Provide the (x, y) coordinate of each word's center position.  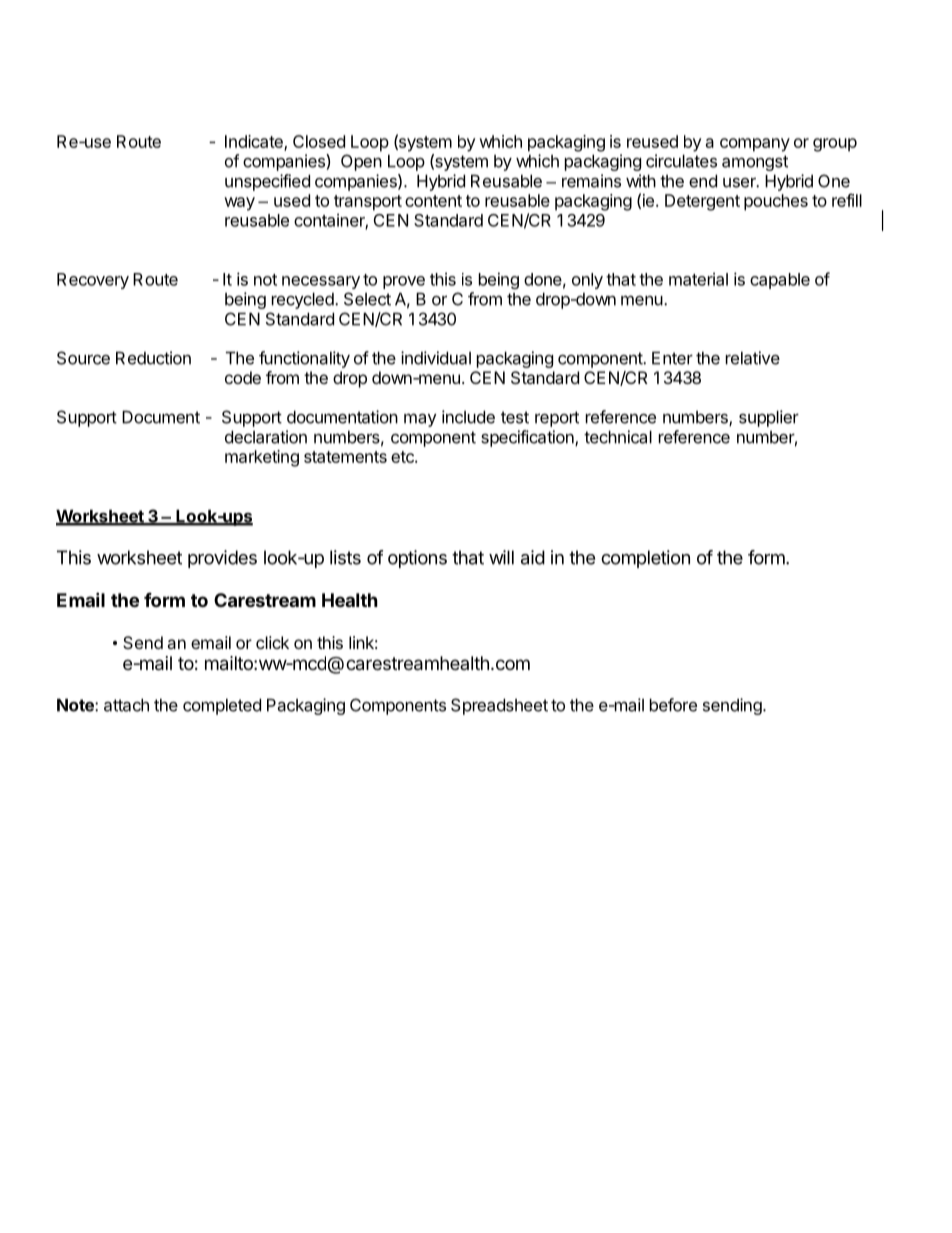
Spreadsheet (499, 706)
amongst (755, 163)
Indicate (255, 142)
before (673, 705)
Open (361, 162)
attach (126, 705)
